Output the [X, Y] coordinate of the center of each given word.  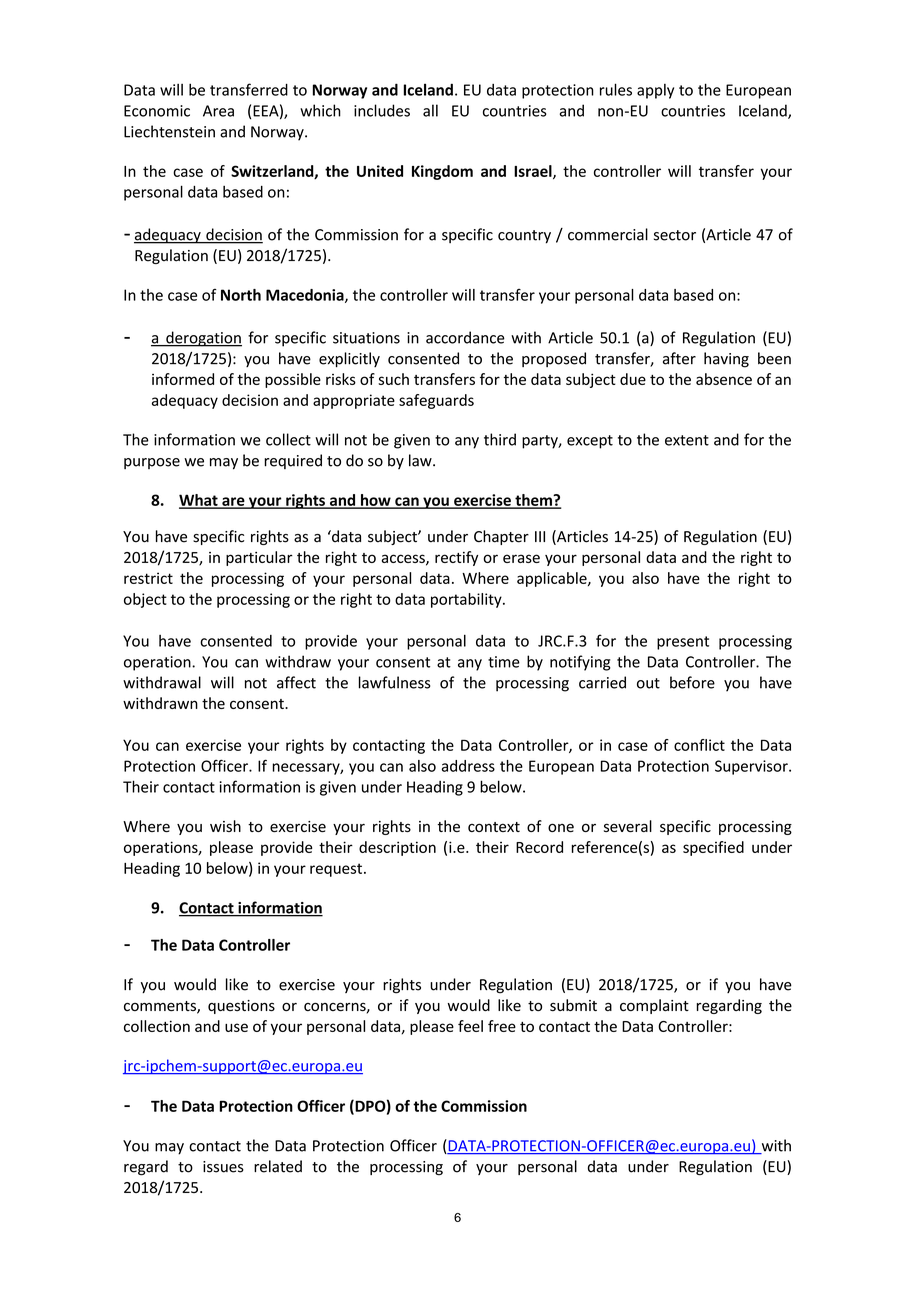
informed [183, 379]
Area [218, 111]
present [683, 643]
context [494, 827]
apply [655, 91]
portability [467, 600]
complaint [654, 1006]
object [145, 600]
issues [223, 1167]
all [430, 110]
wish [225, 826]
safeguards [436, 401]
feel [470, 1026]
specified [713, 848]
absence [724, 379]
